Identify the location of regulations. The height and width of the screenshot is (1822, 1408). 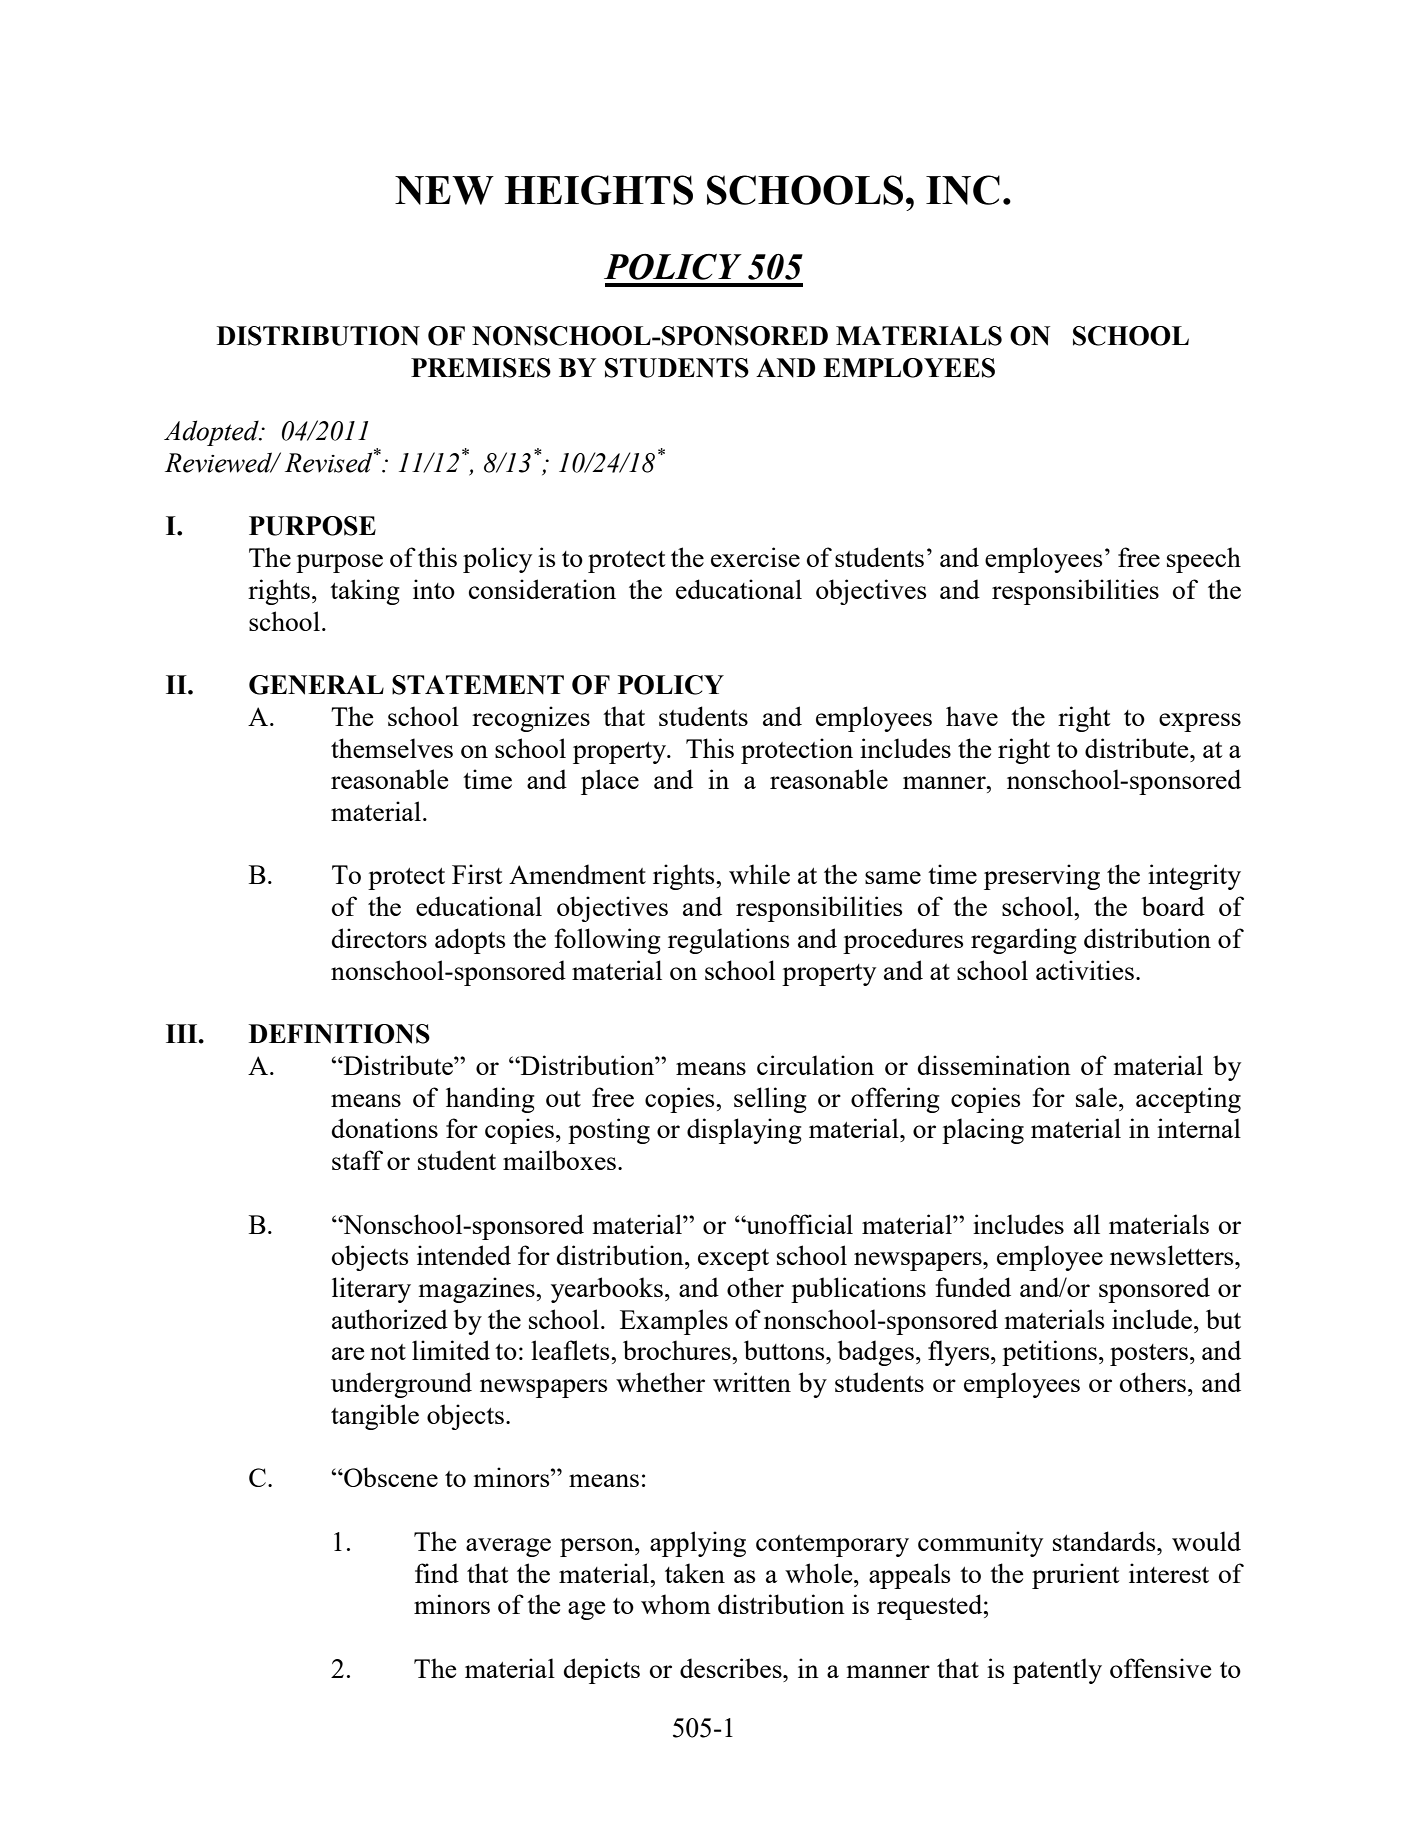
(728, 941).
